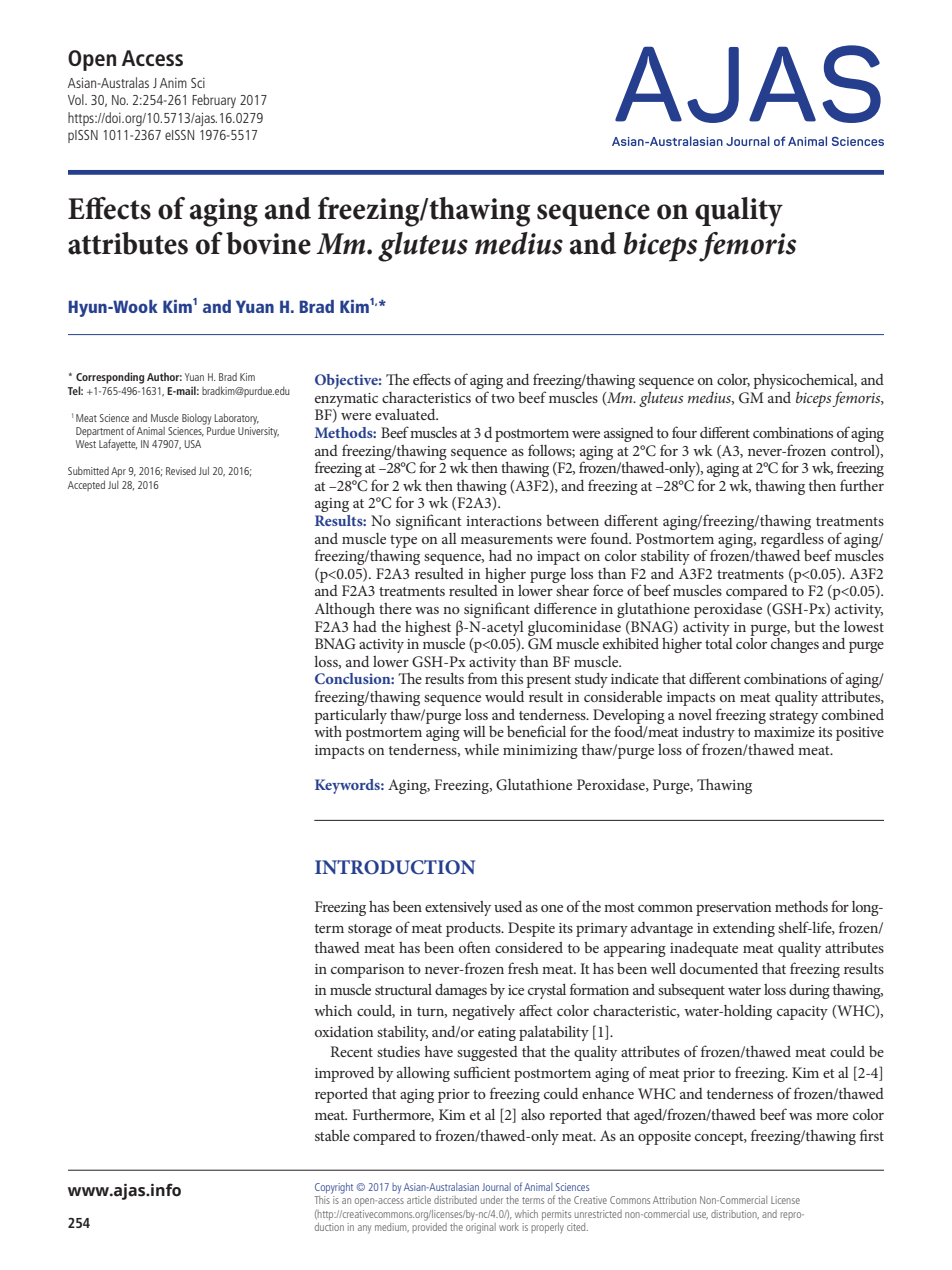  I want to click on physicochemical, so click(805, 382).
